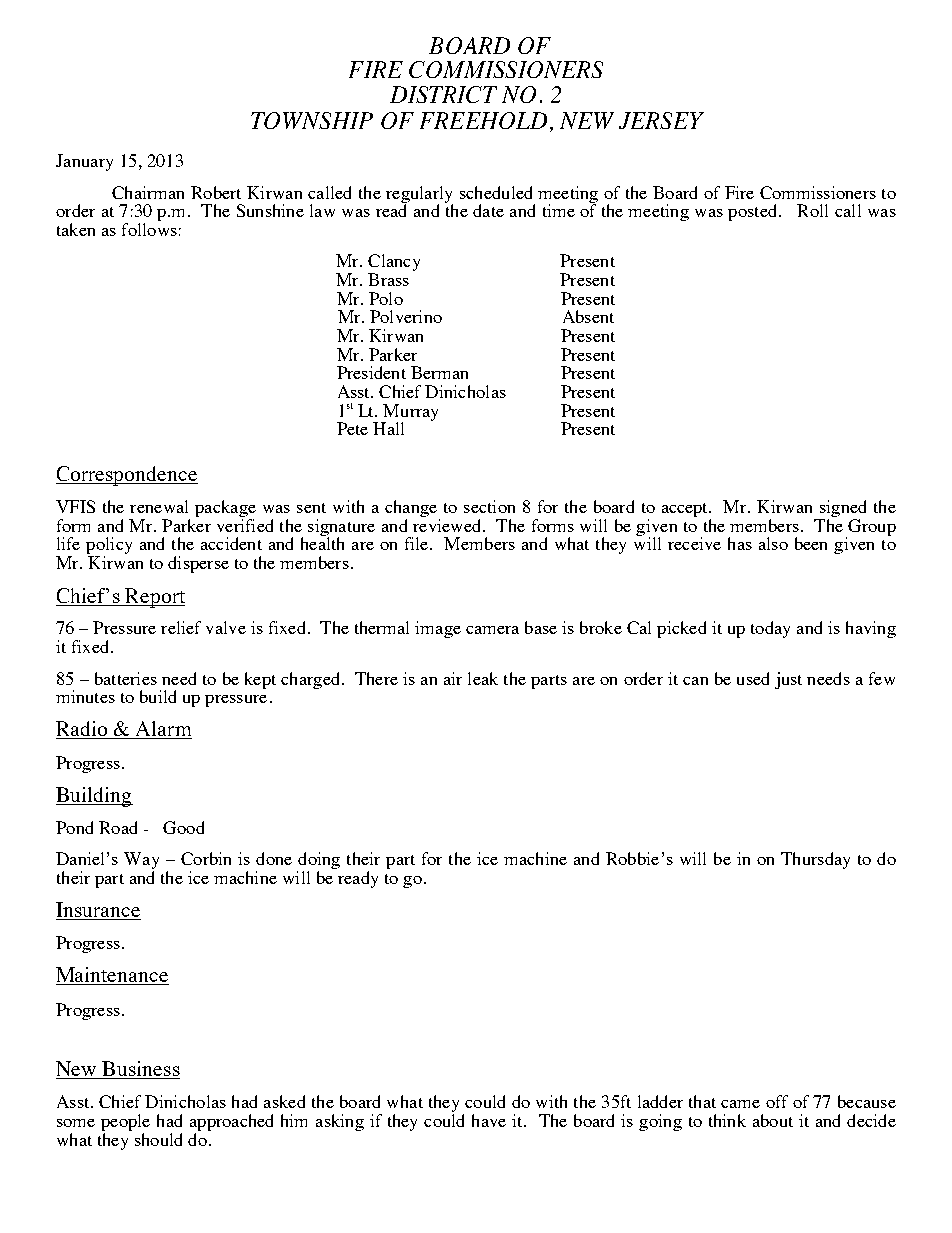 Image resolution: width=952 pixels, height=1233 pixels. Describe the element at coordinates (125, 1122) in the screenshot. I see `people` at that location.
